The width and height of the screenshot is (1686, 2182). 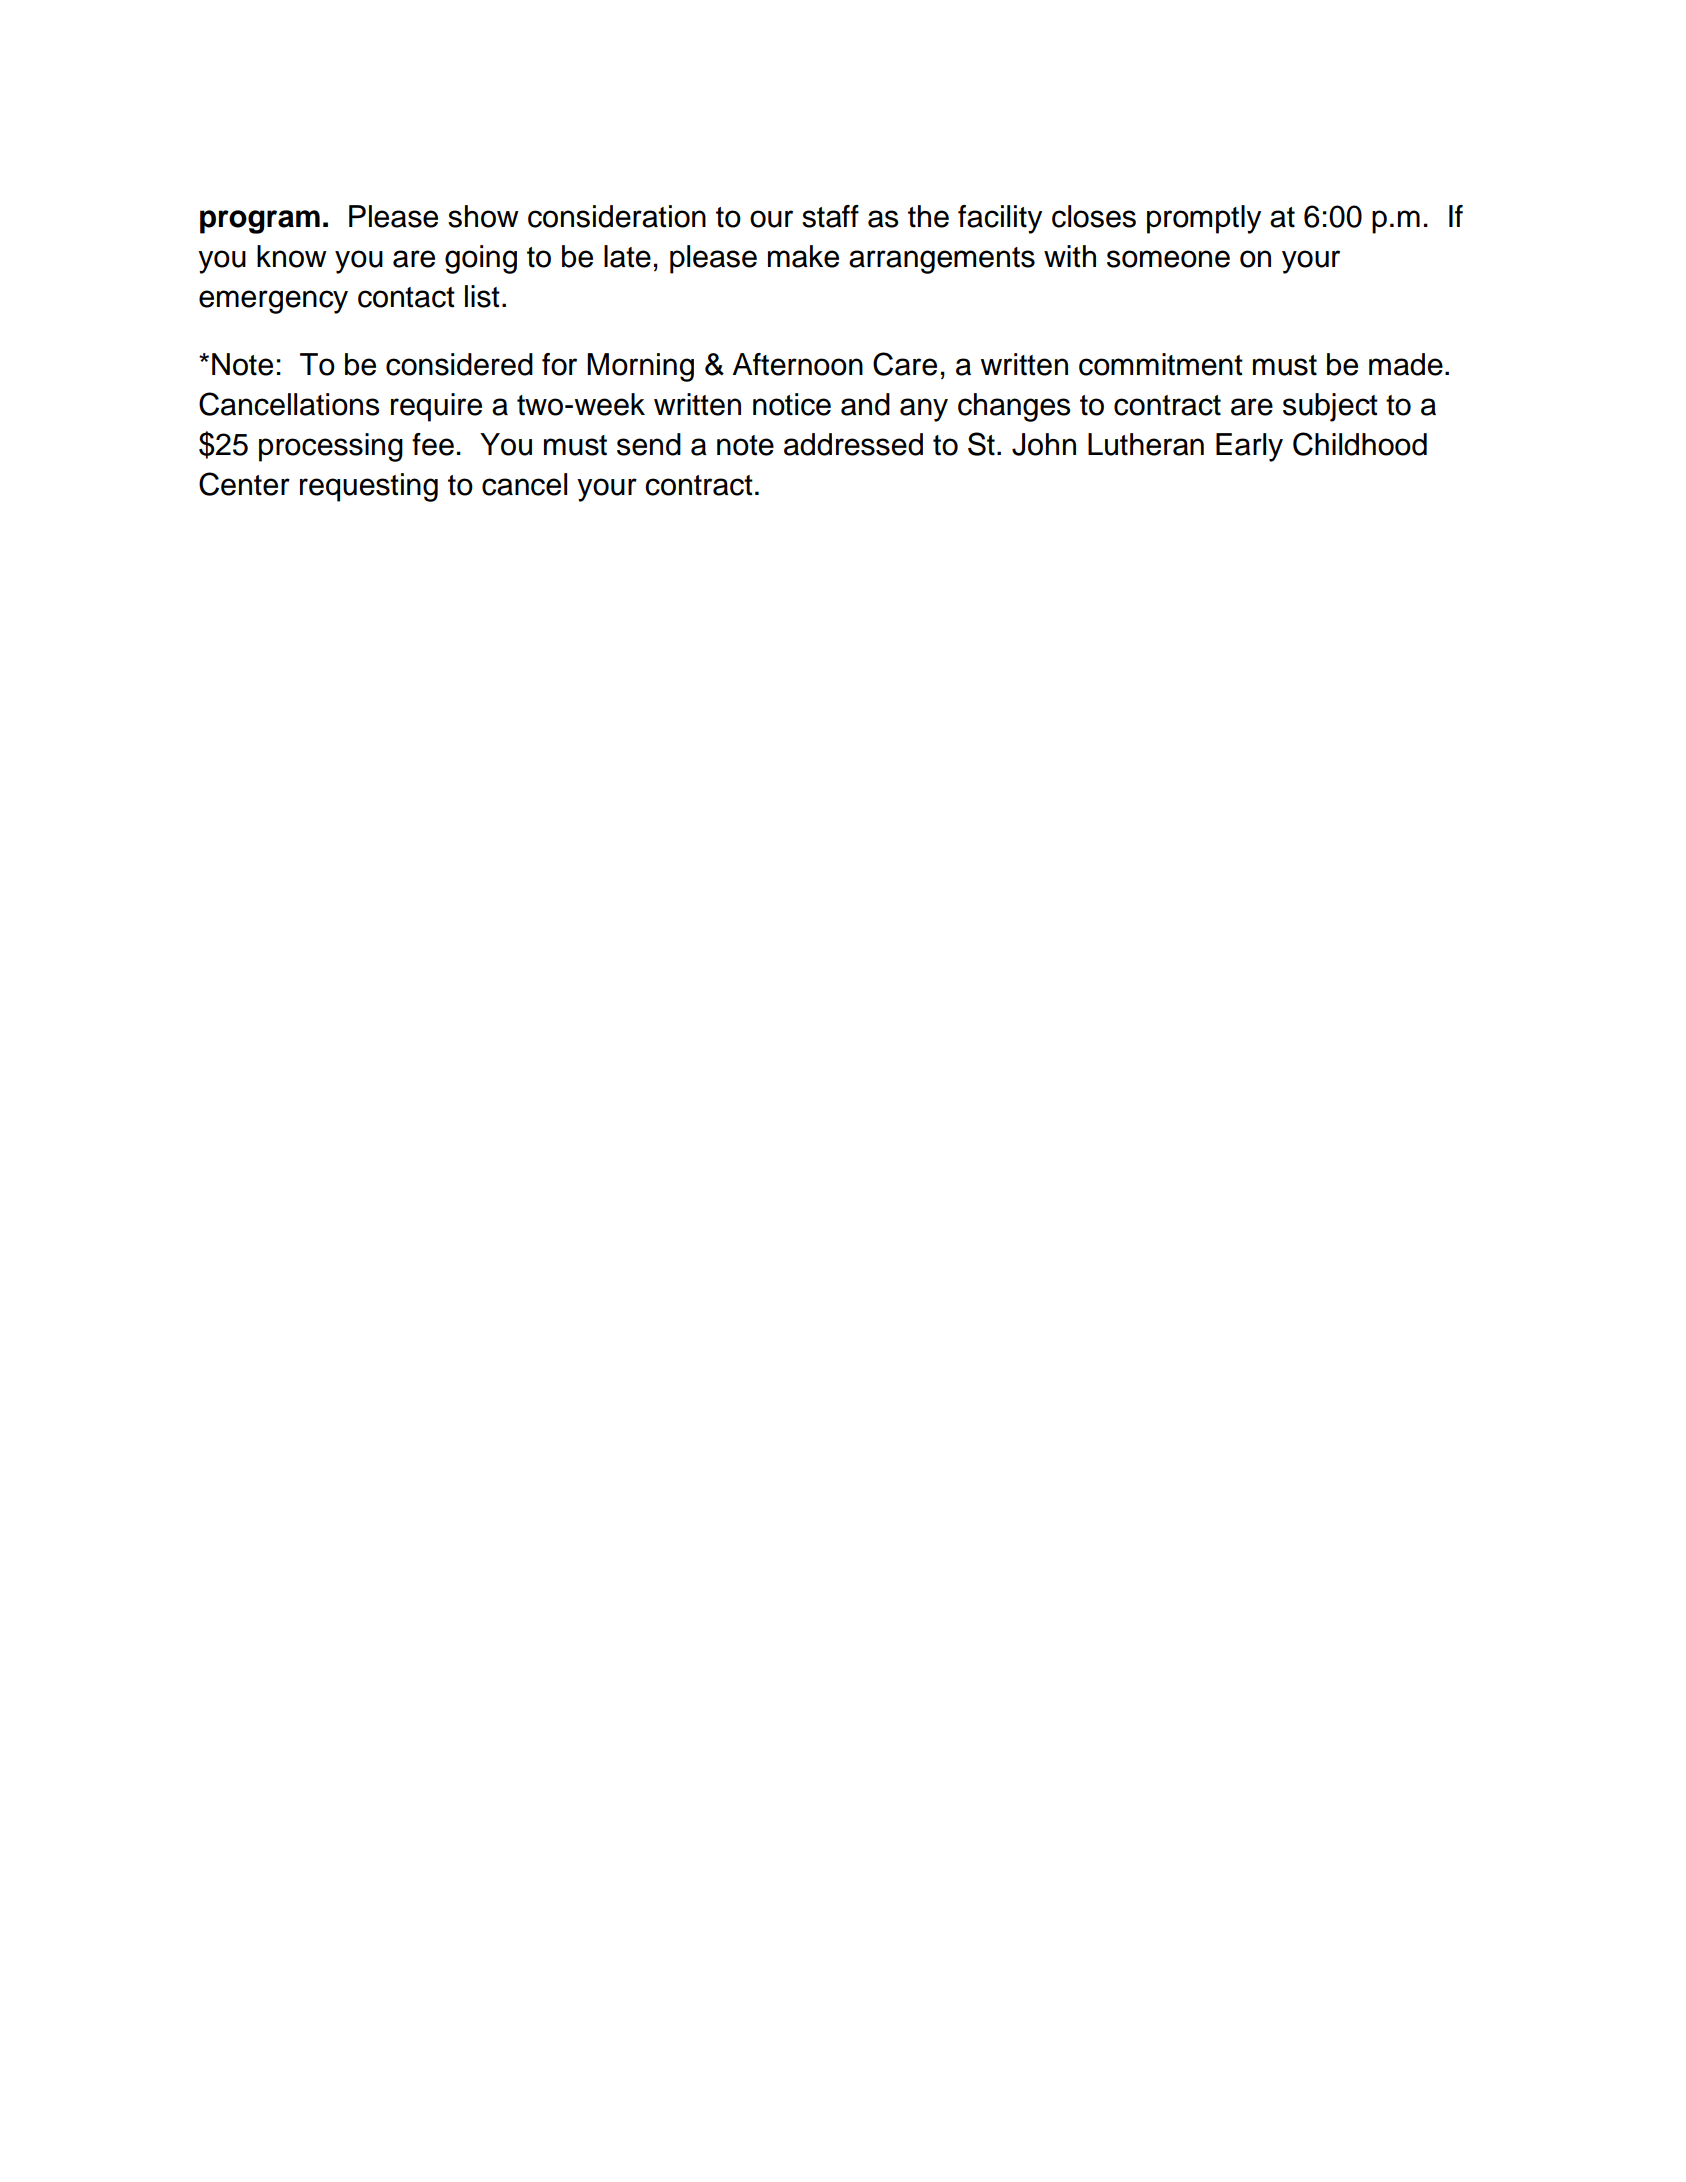 What do you see at coordinates (798, 364) in the screenshot?
I see `Afternoon` at bounding box center [798, 364].
